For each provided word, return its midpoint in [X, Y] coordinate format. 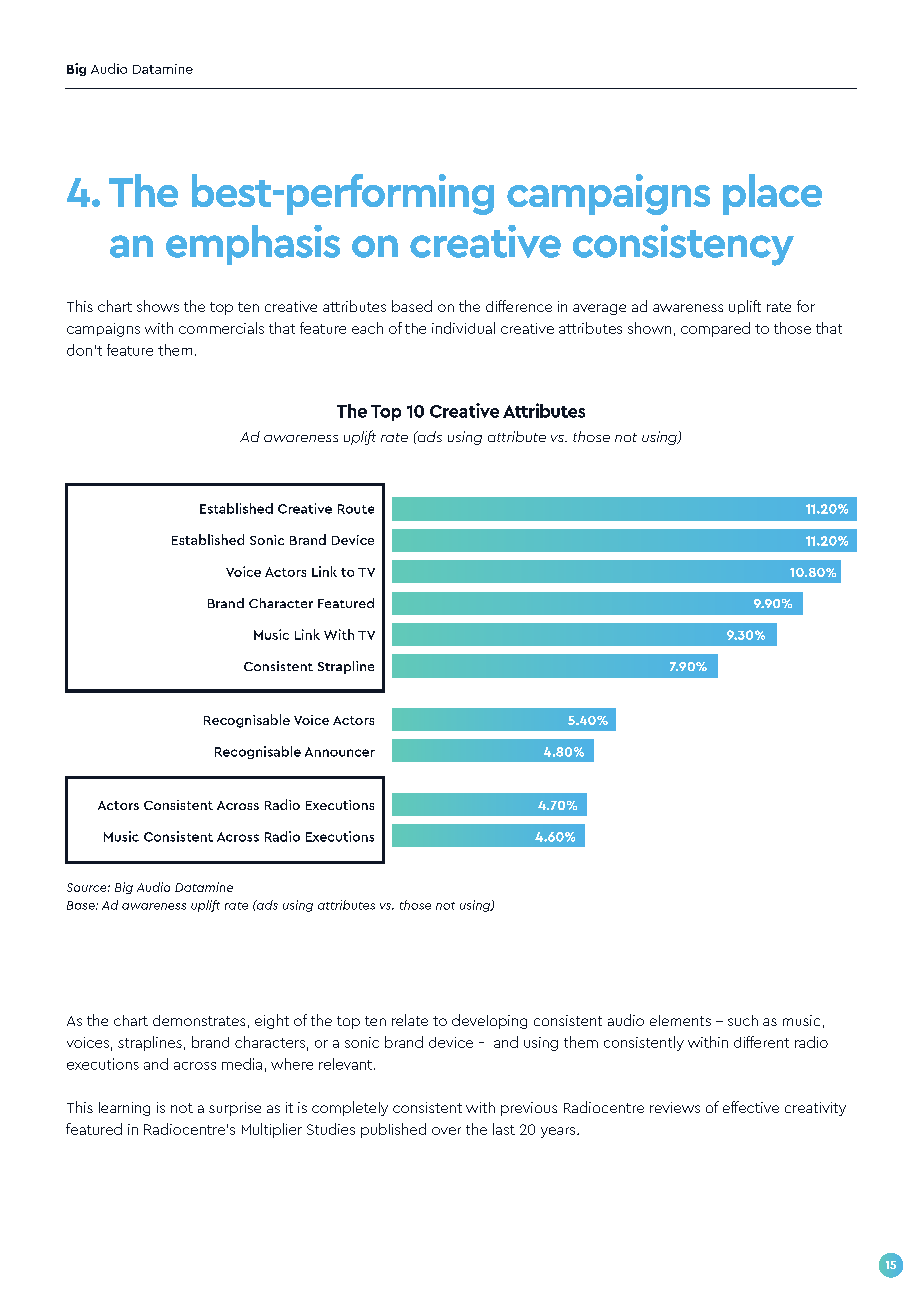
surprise [235, 1109]
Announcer [340, 752]
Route [356, 509]
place [772, 194]
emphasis [253, 245]
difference [519, 306]
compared [715, 329]
